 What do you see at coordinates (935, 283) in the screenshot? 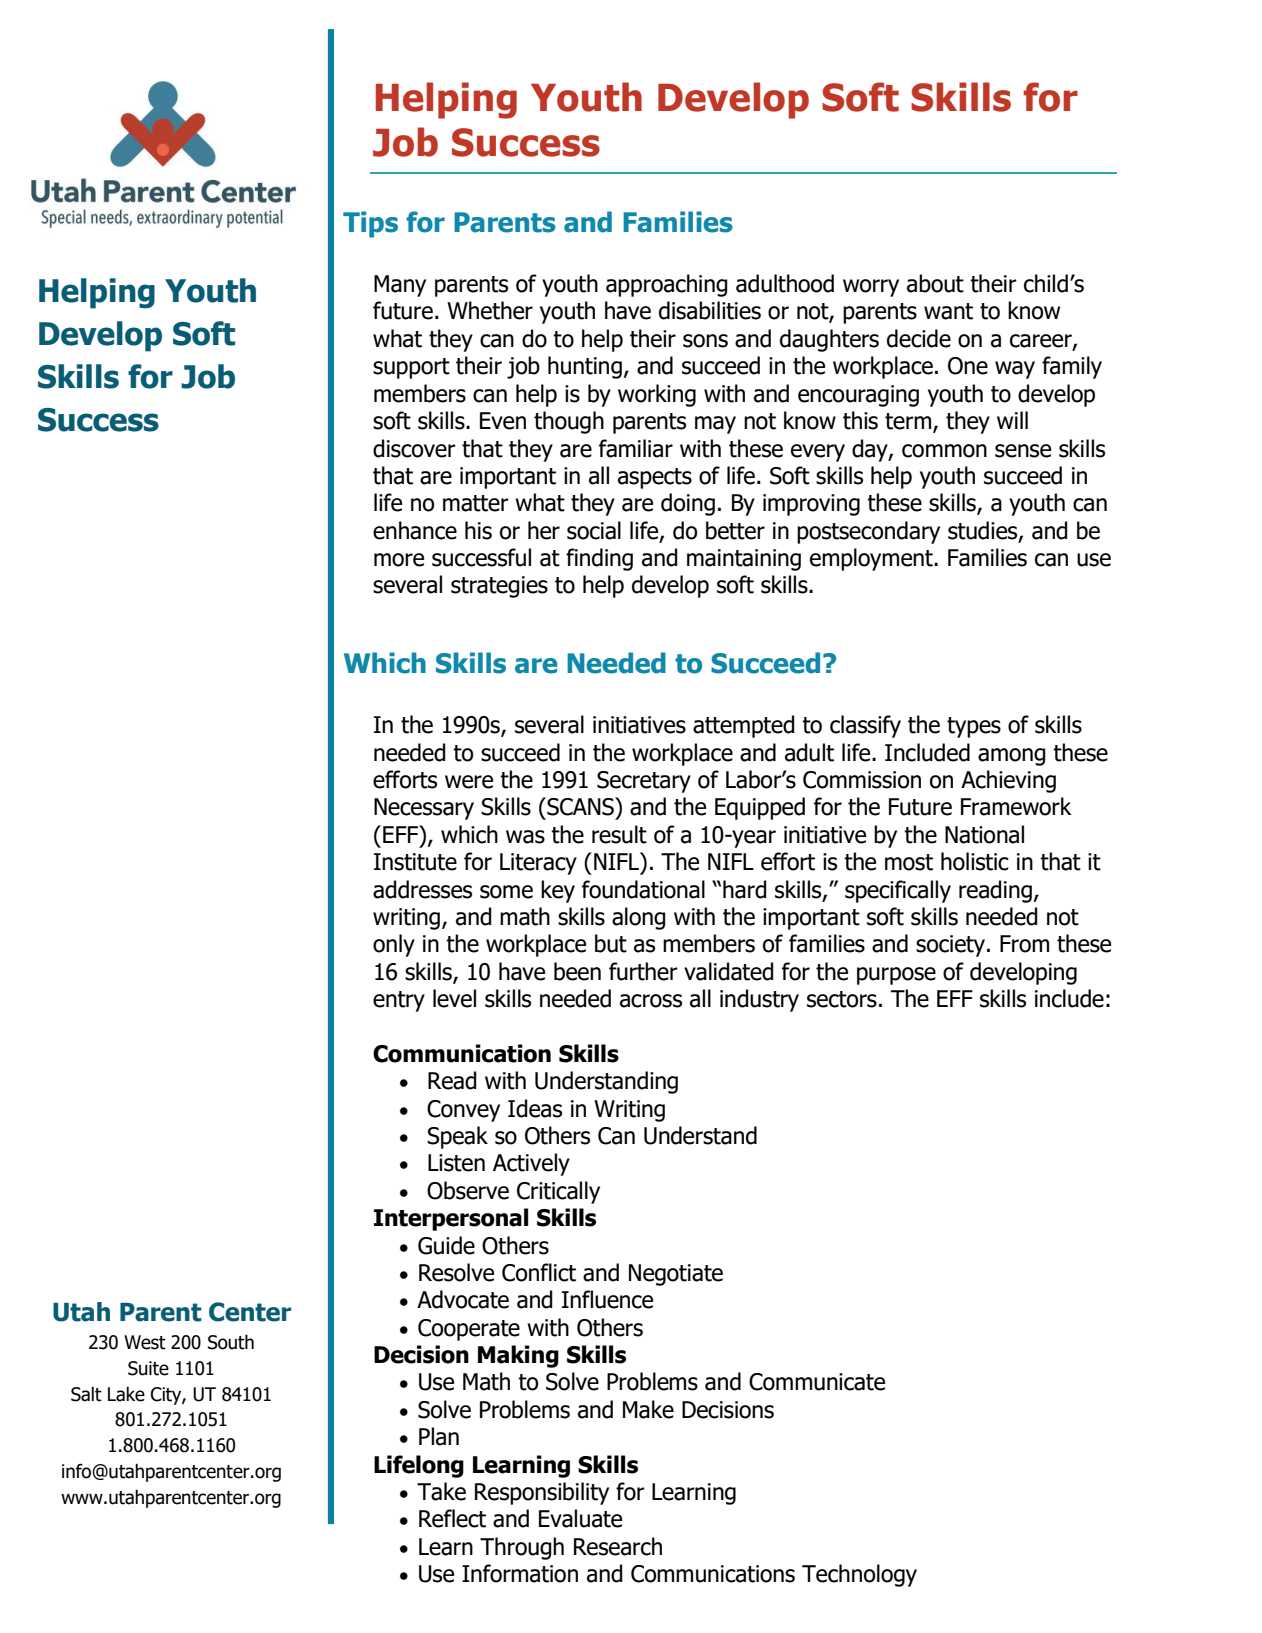
I see `about` at bounding box center [935, 283].
